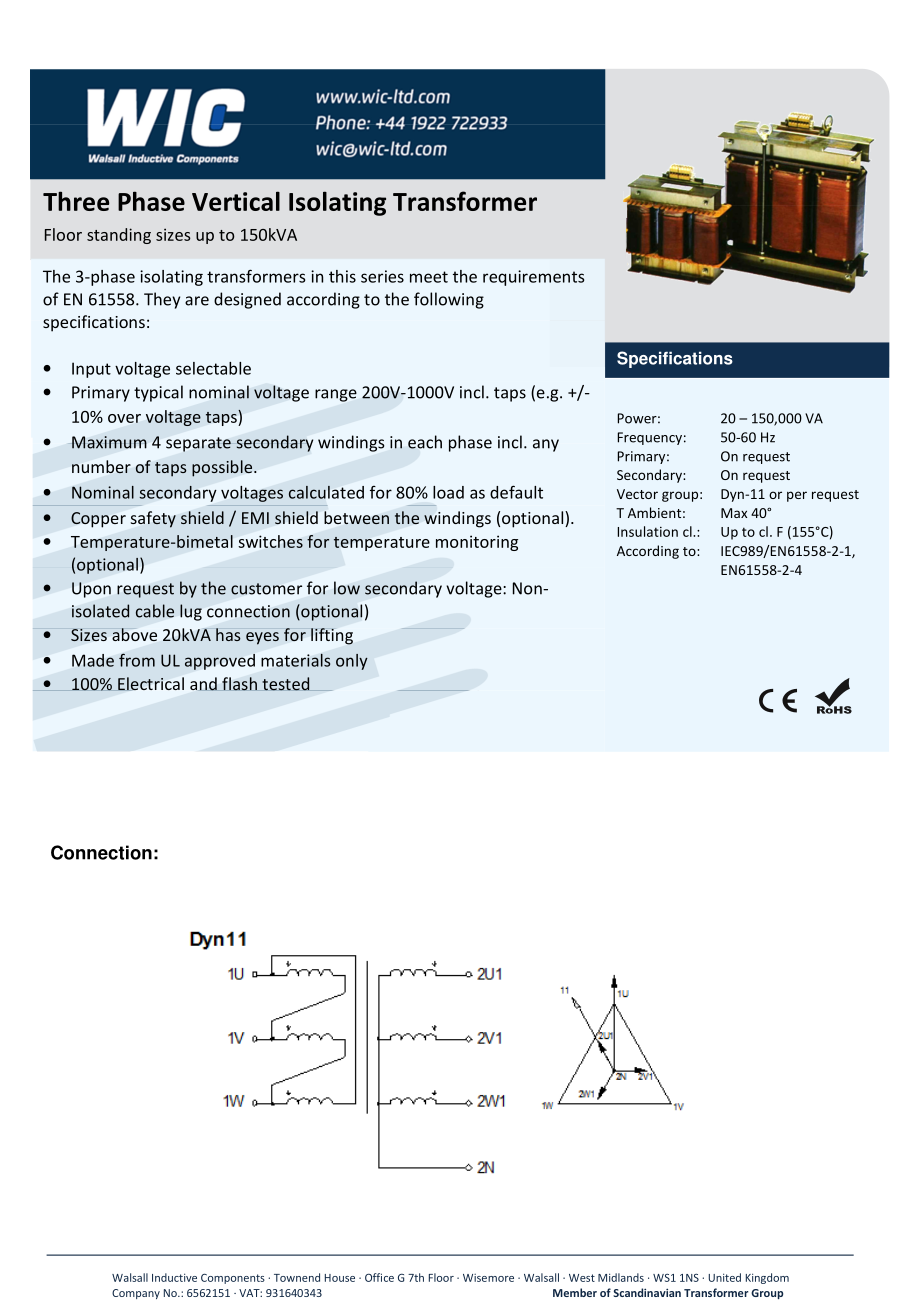  Describe the element at coordinates (151, 683) in the page. I see `Electrical` at that location.
